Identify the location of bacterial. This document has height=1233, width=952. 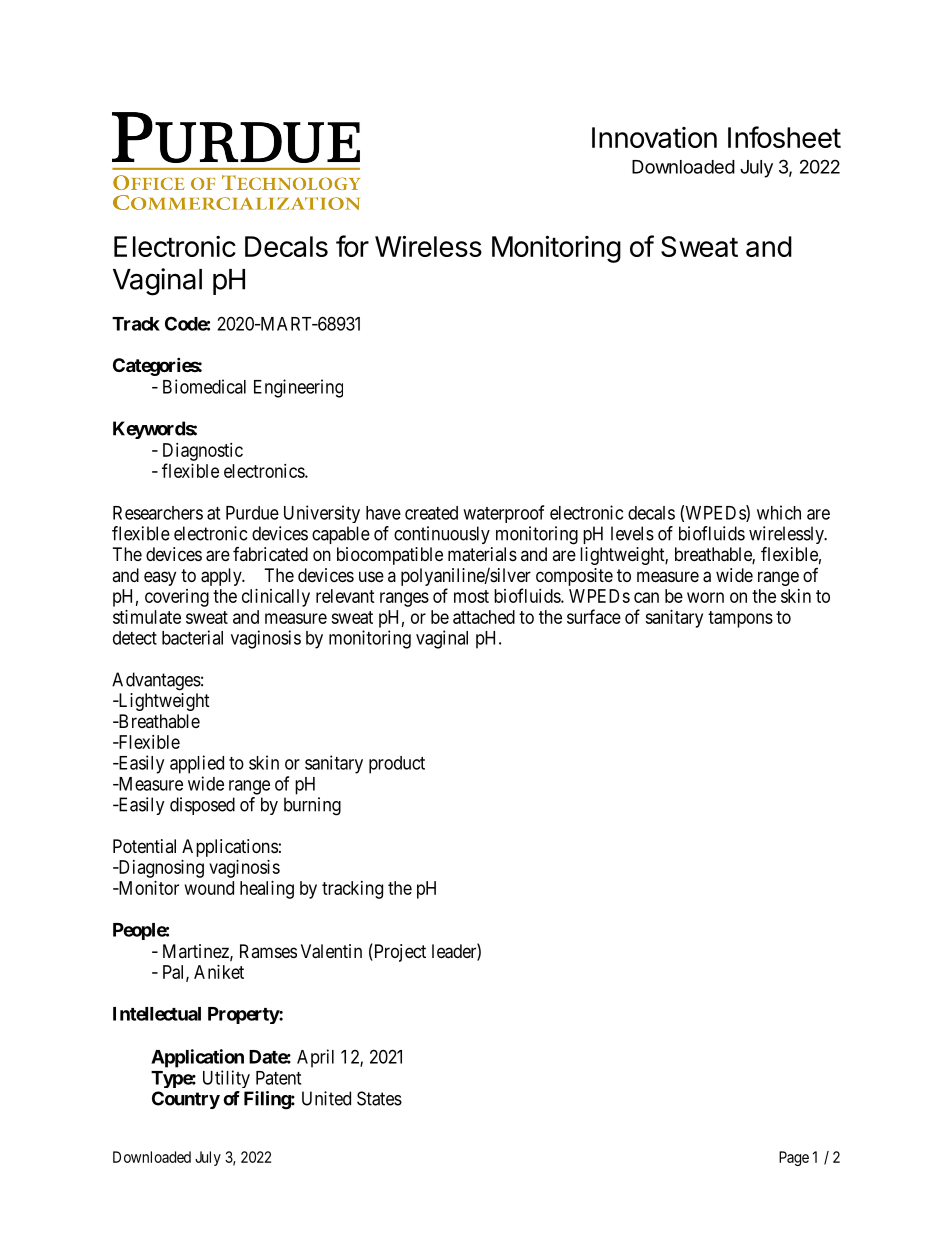
(192, 637).
